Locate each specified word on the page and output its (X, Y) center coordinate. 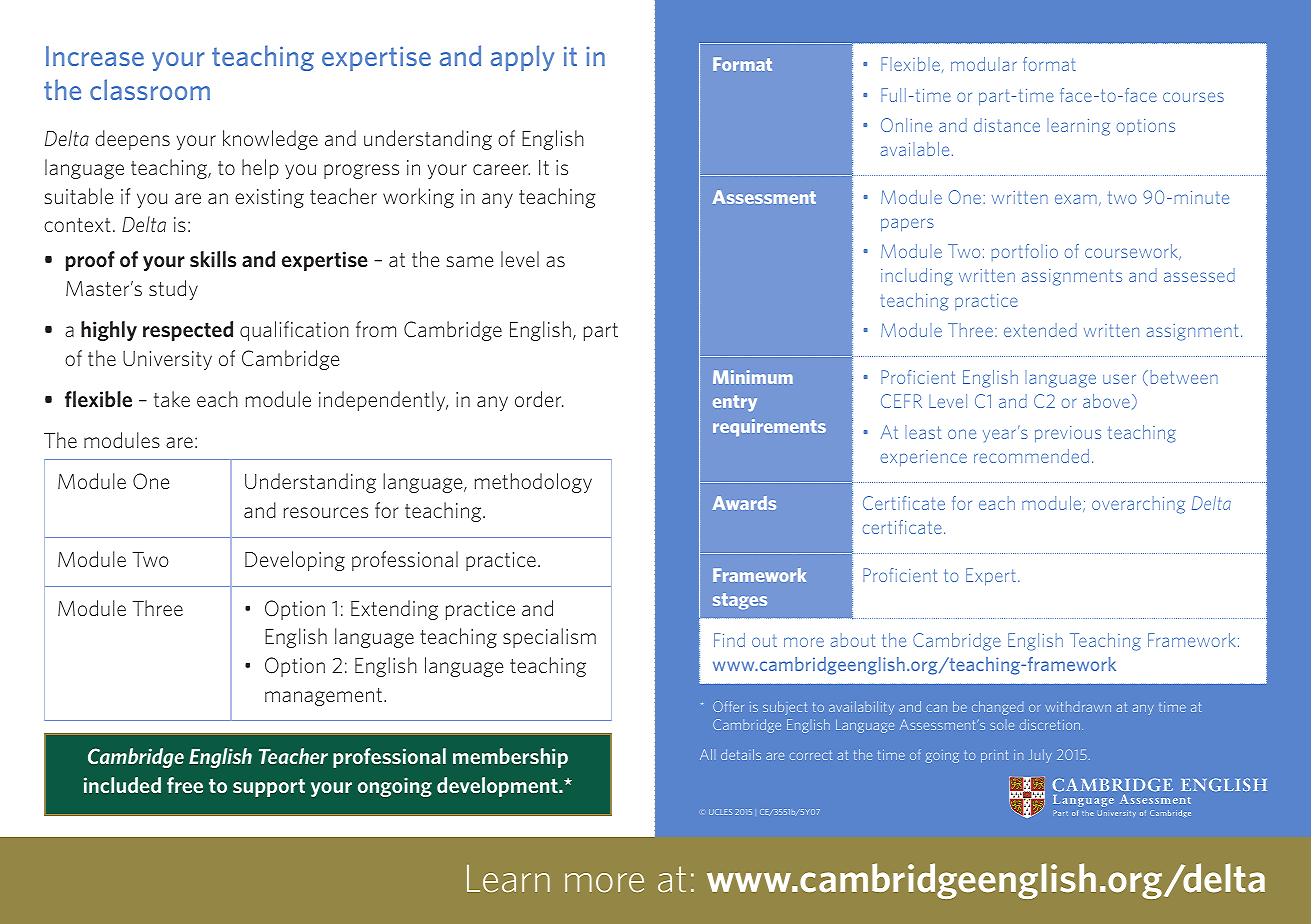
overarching (1138, 505)
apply (522, 58)
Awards (744, 503)
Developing (295, 561)
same (469, 261)
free (185, 785)
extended (1040, 330)
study (173, 290)
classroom (150, 89)
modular (984, 64)
